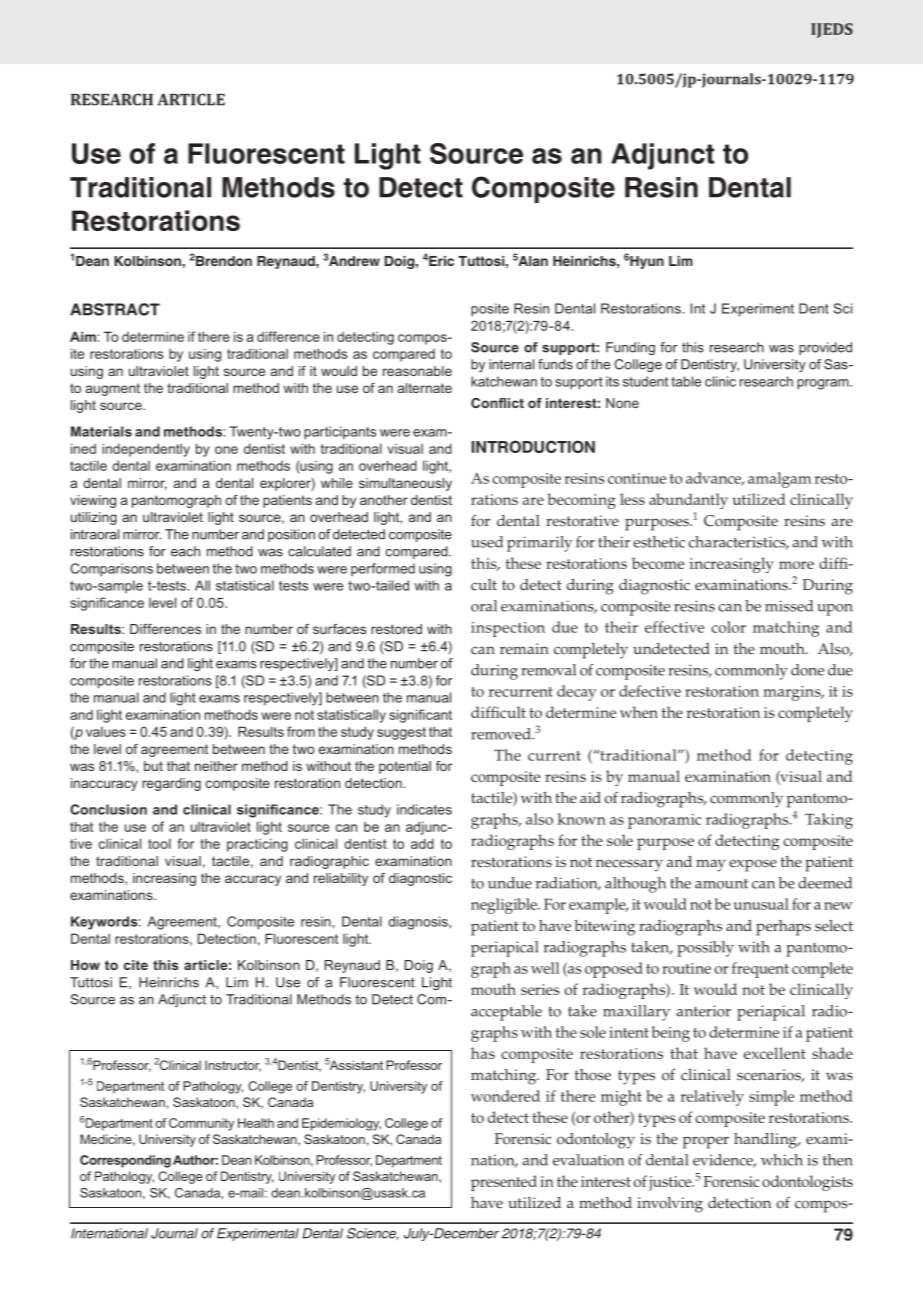 The image size is (923, 1316). I want to click on used, so click(487, 542).
